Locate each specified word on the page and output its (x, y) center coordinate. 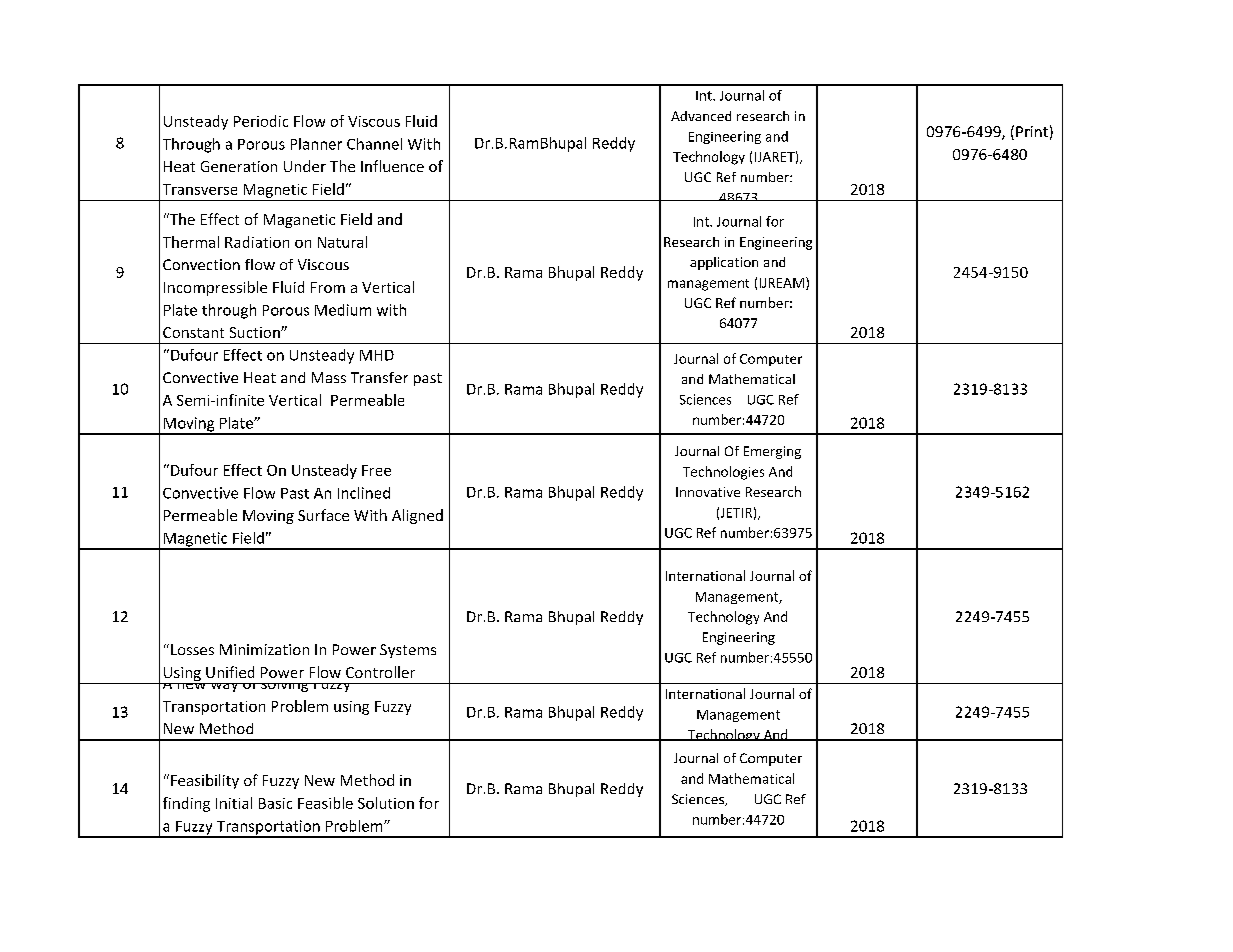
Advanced (701, 116)
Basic (275, 803)
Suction (256, 332)
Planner (316, 144)
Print (1032, 131)
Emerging (772, 452)
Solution (386, 803)
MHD (377, 355)
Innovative (708, 492)
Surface (323, 515)
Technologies (723, 473)
